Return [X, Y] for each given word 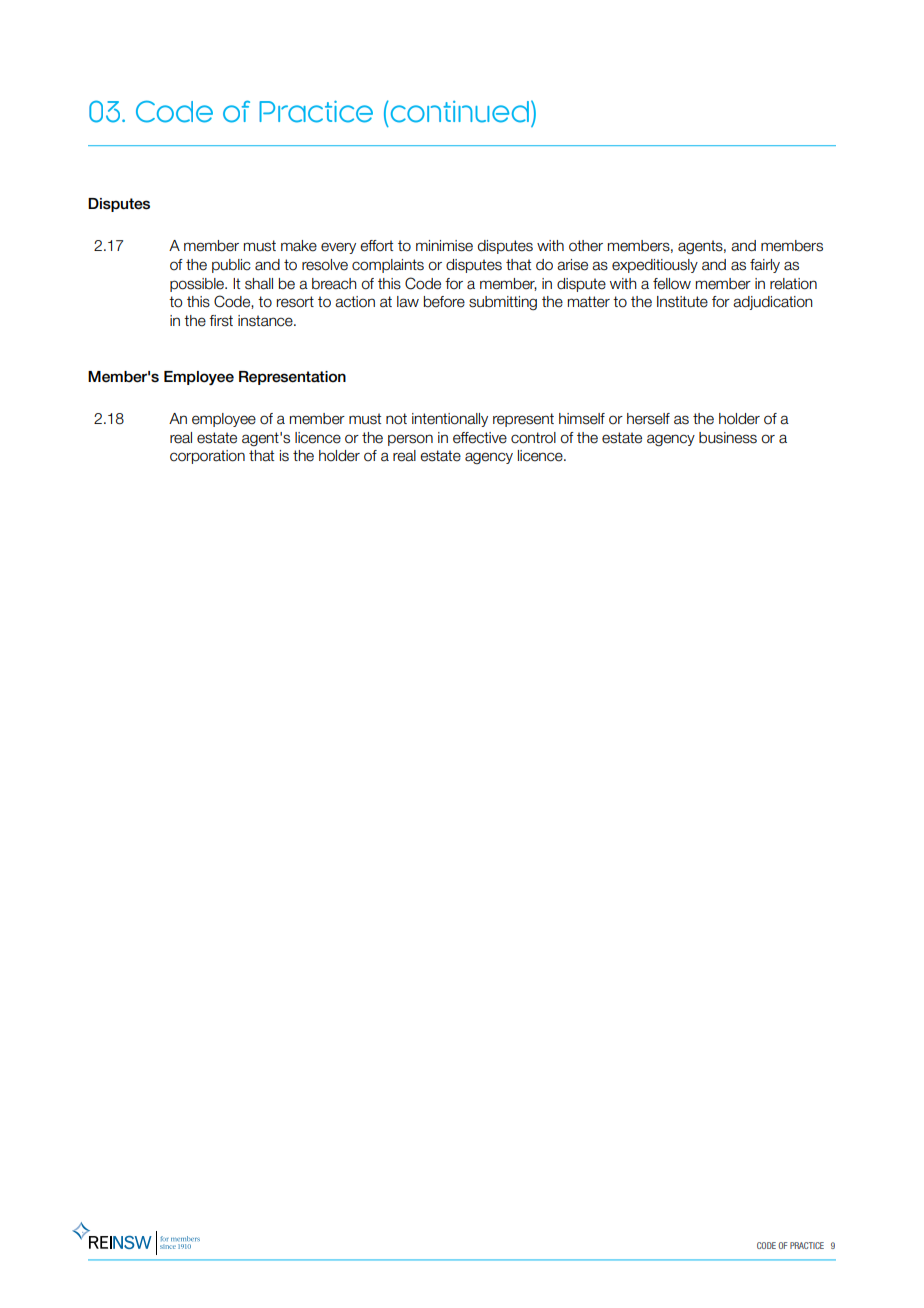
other [586, 246]
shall [259, 284]
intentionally [450, 420]
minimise [444, 246]
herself [648, 419]
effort [376, 246]
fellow [672, 284]
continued [458, 112]
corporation [207, 457]
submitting [503, 303]
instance [266, 321]
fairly [765, 266]
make [299, 246]
